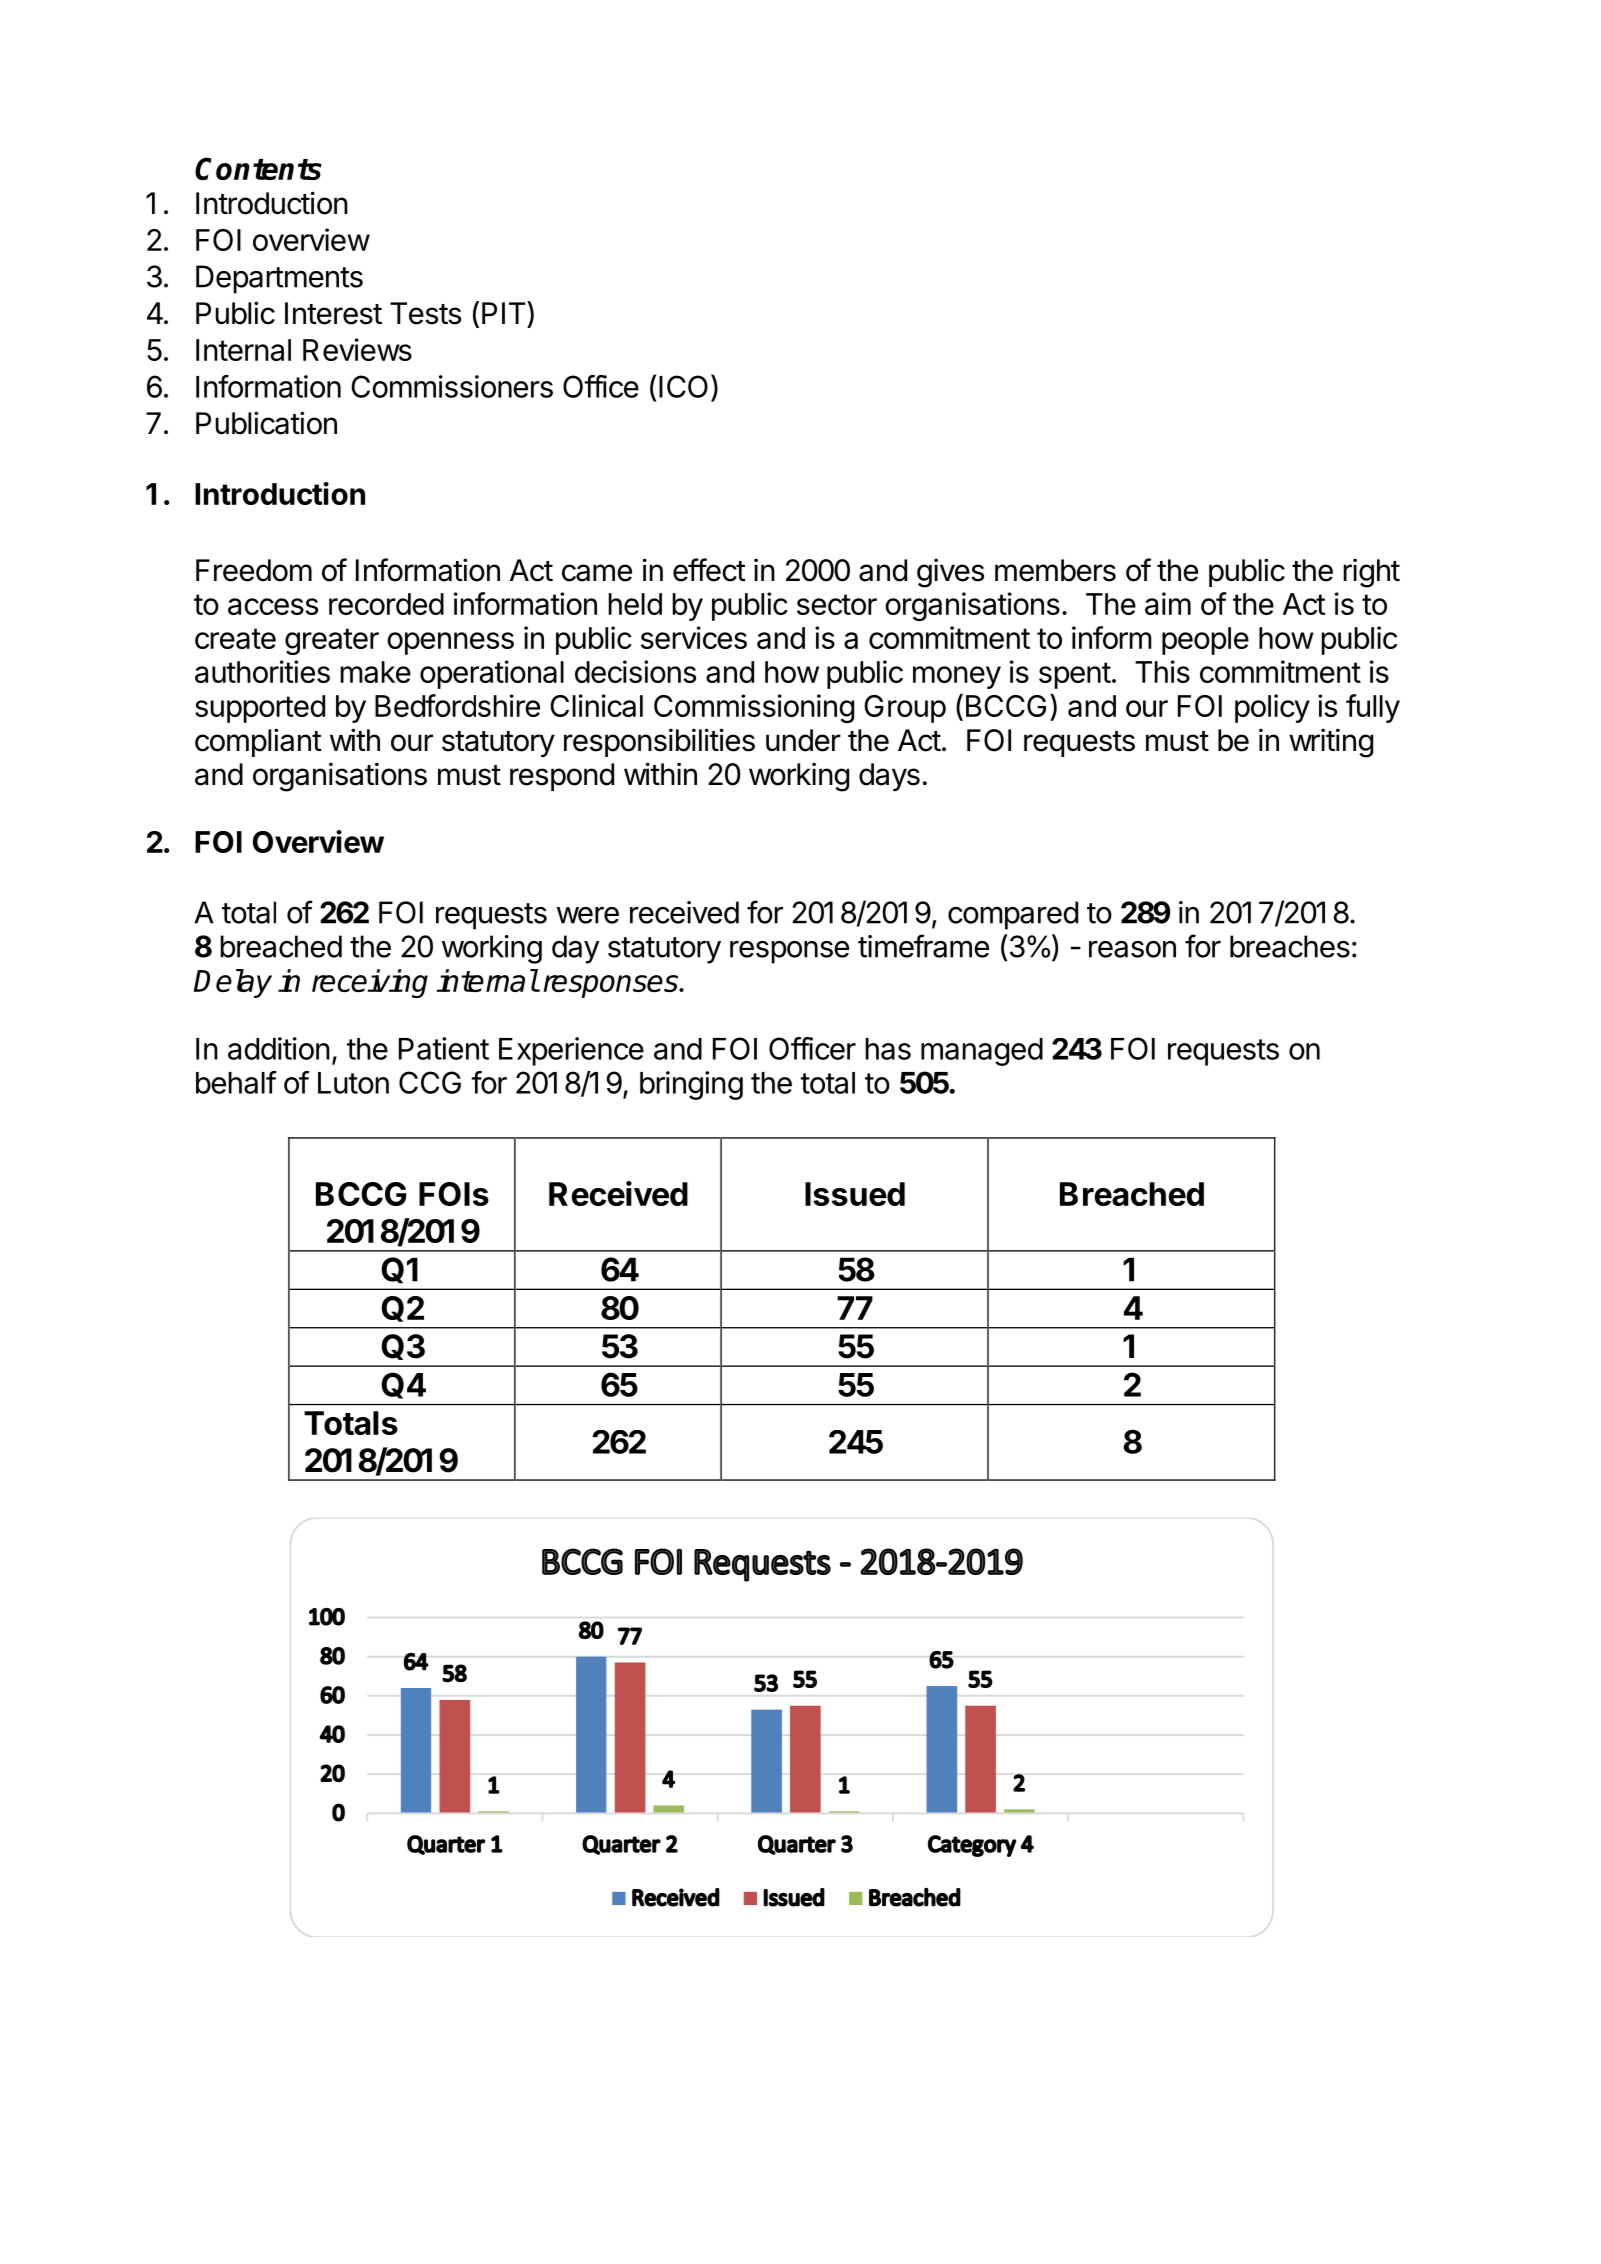 The image size is (1601, 2264). What do you see at coordinates (1290, 946) in the page?
I see `breaches` at bounding box center [1290, 946].
